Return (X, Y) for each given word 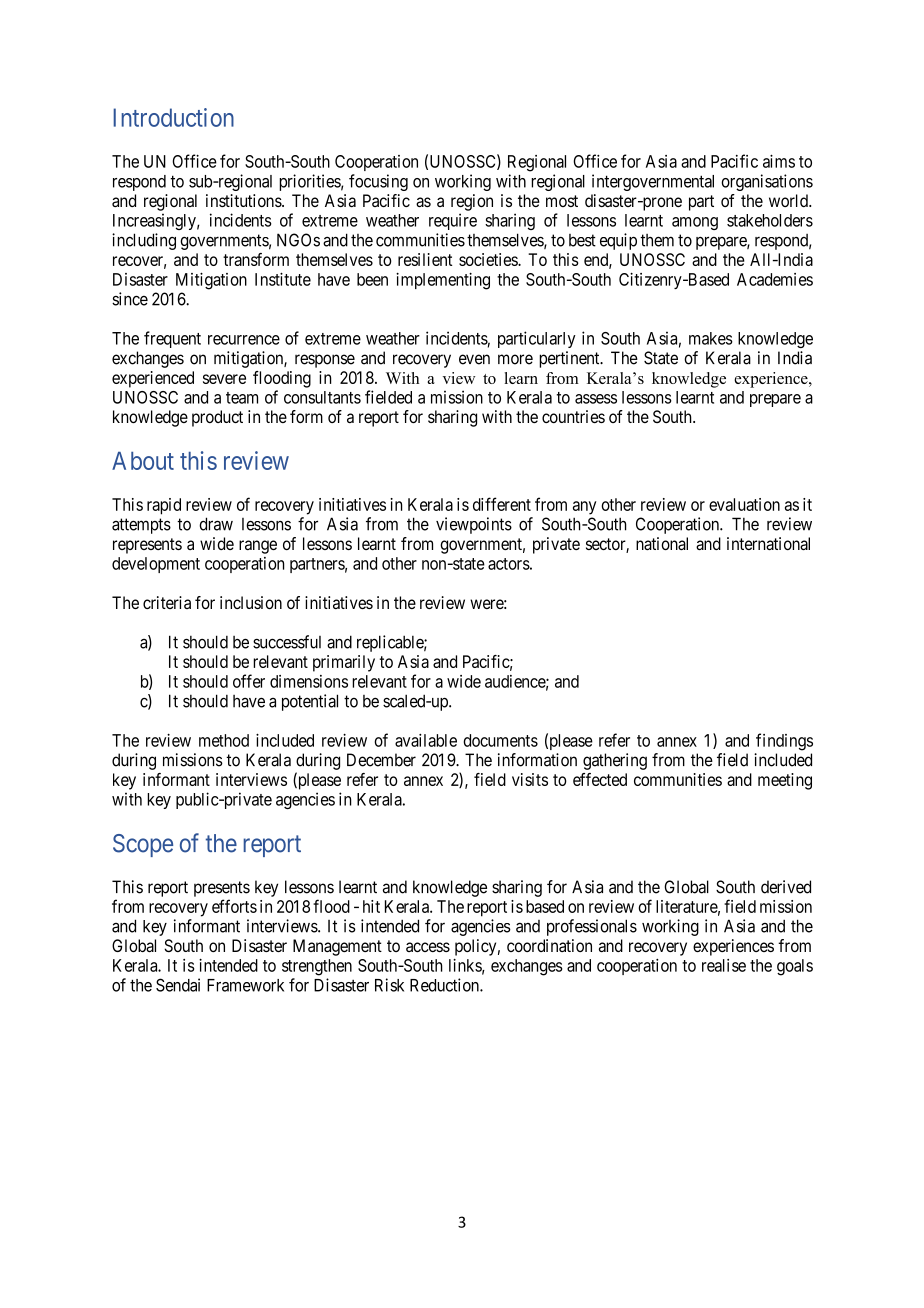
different (502, 504)
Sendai (178, 985)
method (224, 740)
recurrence (244, 340)
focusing (378, 182)
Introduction (173, 117)
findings (784, 742)
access (428, 947)
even (474, 359)
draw (216, 524)
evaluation (744, 504)
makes (711, 338)
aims (779, 161)
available (426, 740)
